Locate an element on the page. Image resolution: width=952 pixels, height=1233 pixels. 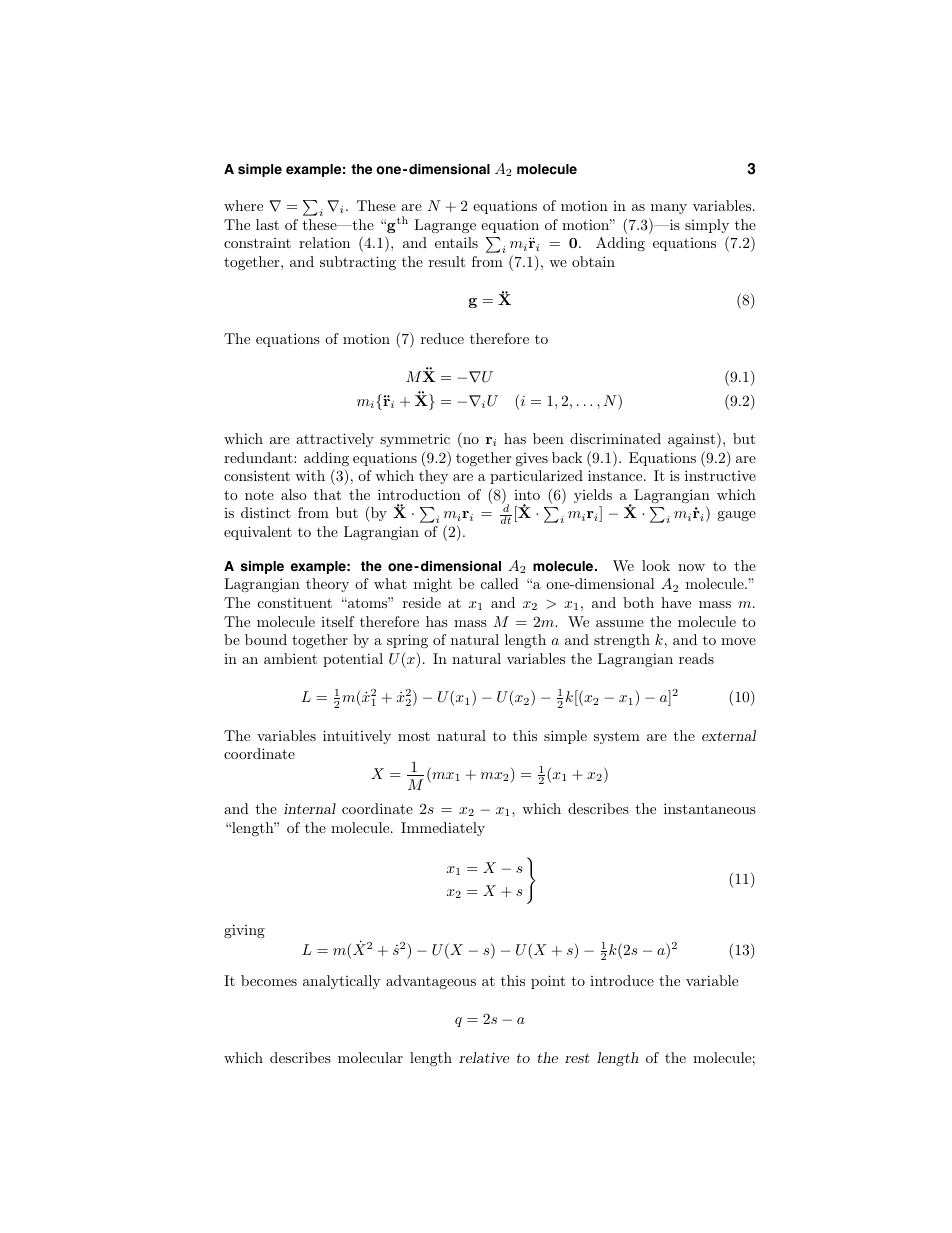
Immediately is located at coordinates (443, 829).
